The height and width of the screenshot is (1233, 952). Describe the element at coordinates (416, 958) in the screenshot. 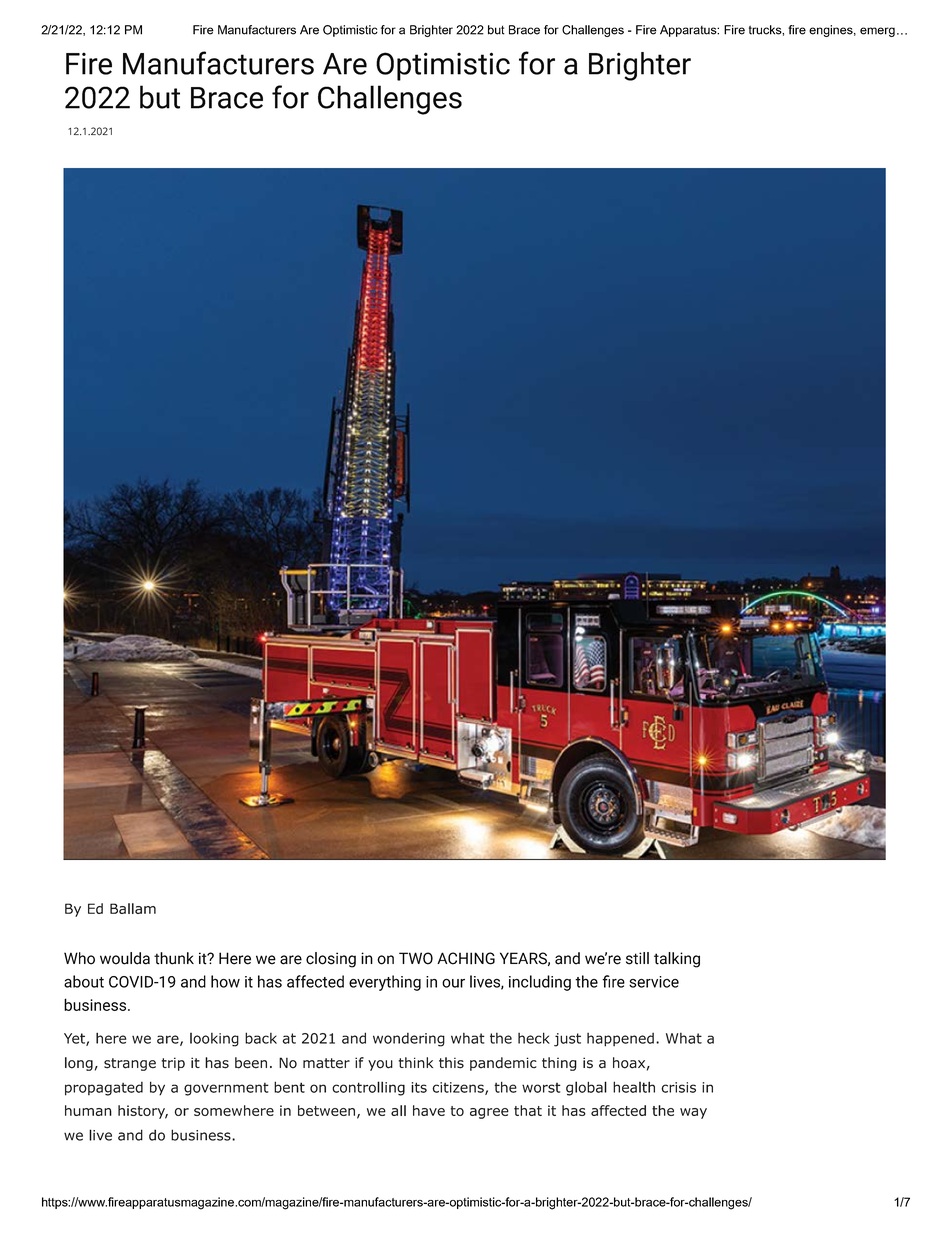

I see `TWO` at that location.
